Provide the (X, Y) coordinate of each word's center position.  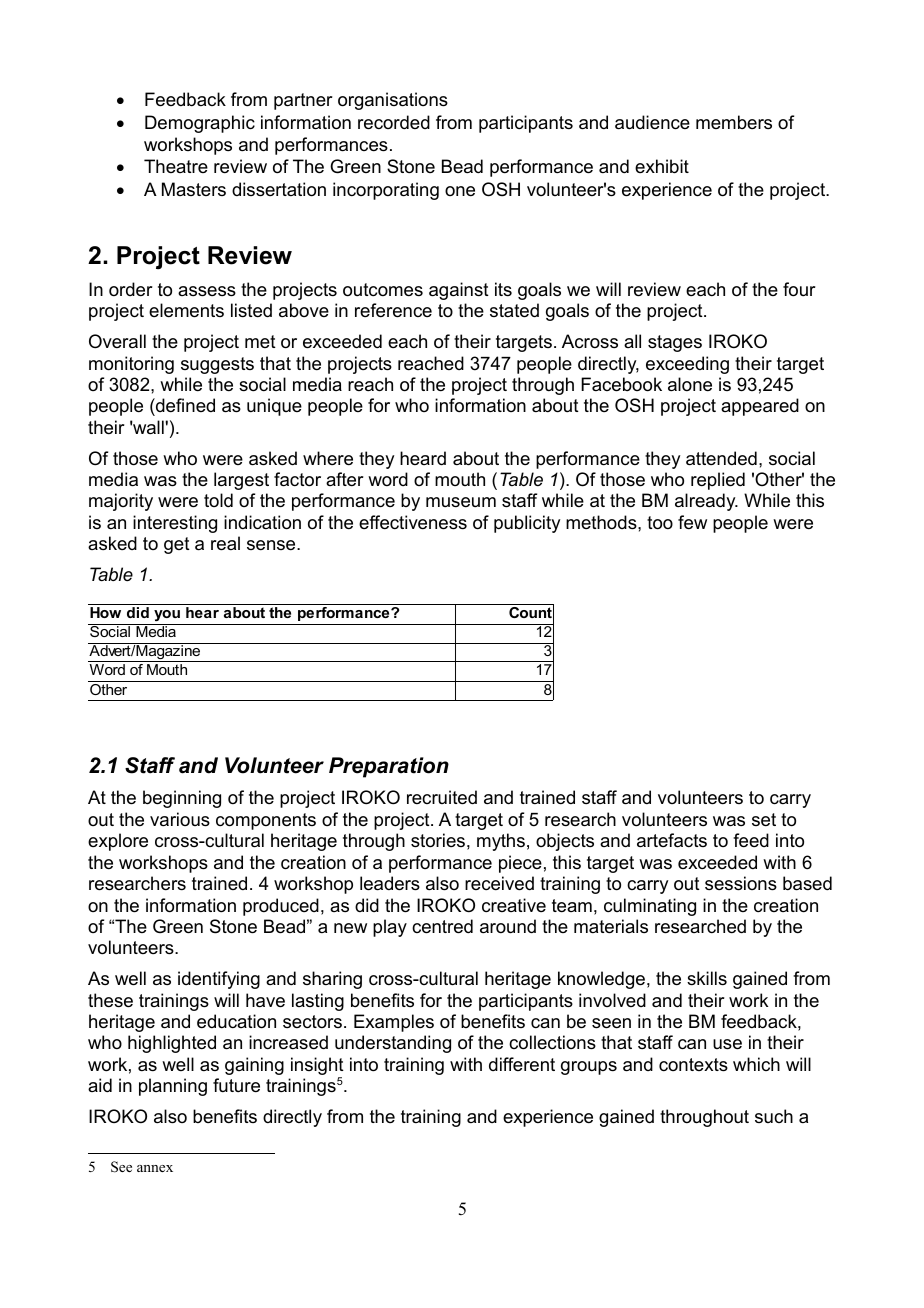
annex (155, 1168)
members (734, 122)
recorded (394, 122)
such (774, 1116)
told (218, 500)
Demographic (200, 124)
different (522, 1064)
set (764, 820)
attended (721, 458)
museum (461, 502)
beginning (182, 799)
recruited (442, 797)
